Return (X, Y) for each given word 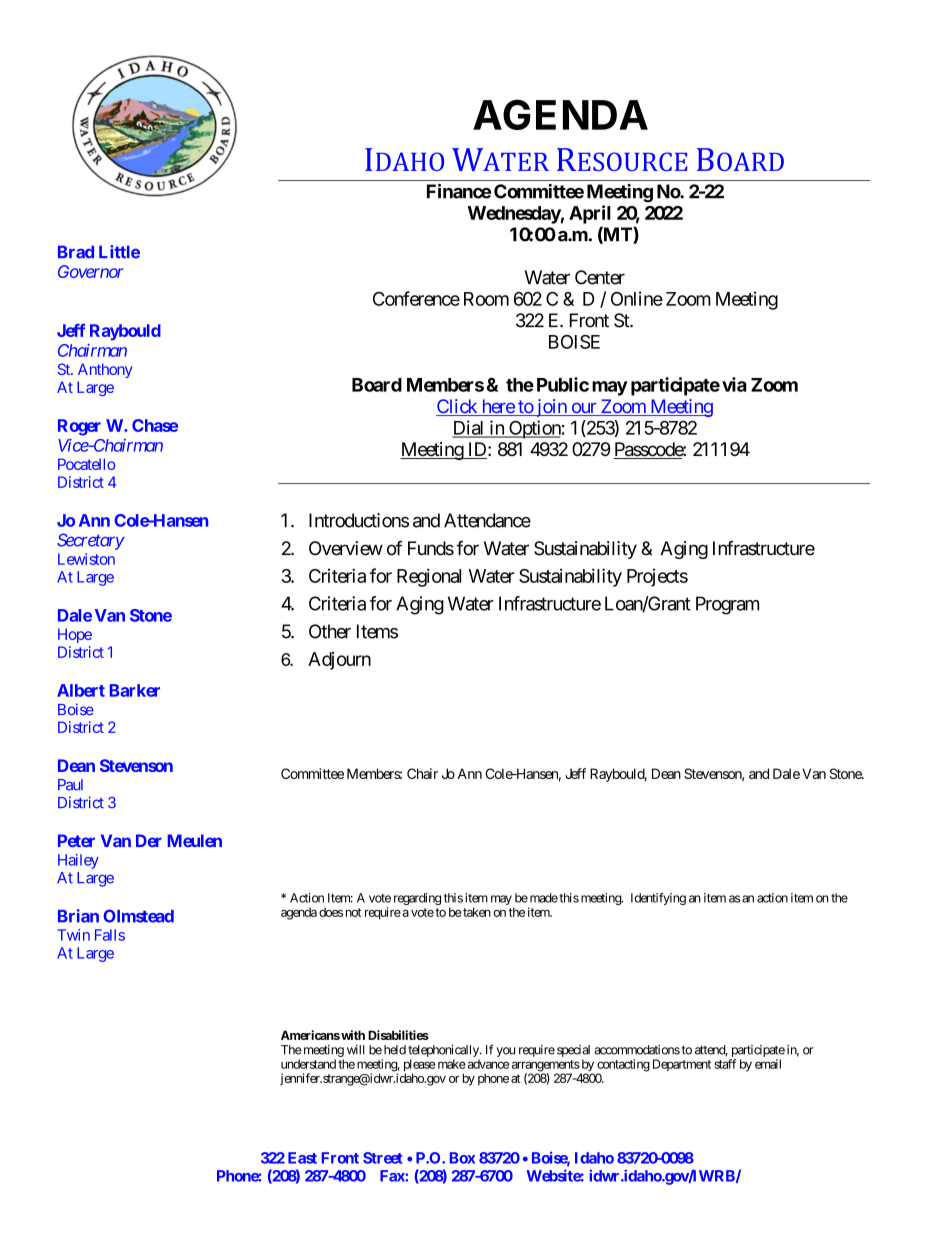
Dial (469, 428)
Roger (79, 427)
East (302, 1158)
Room (486, 299)
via (734, 384)
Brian (78, 916)
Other (330, 631)
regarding (417, 899)
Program (727, 605)
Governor (91, 271)
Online (637, 298)
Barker (135, 690)
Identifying (658, 899)
